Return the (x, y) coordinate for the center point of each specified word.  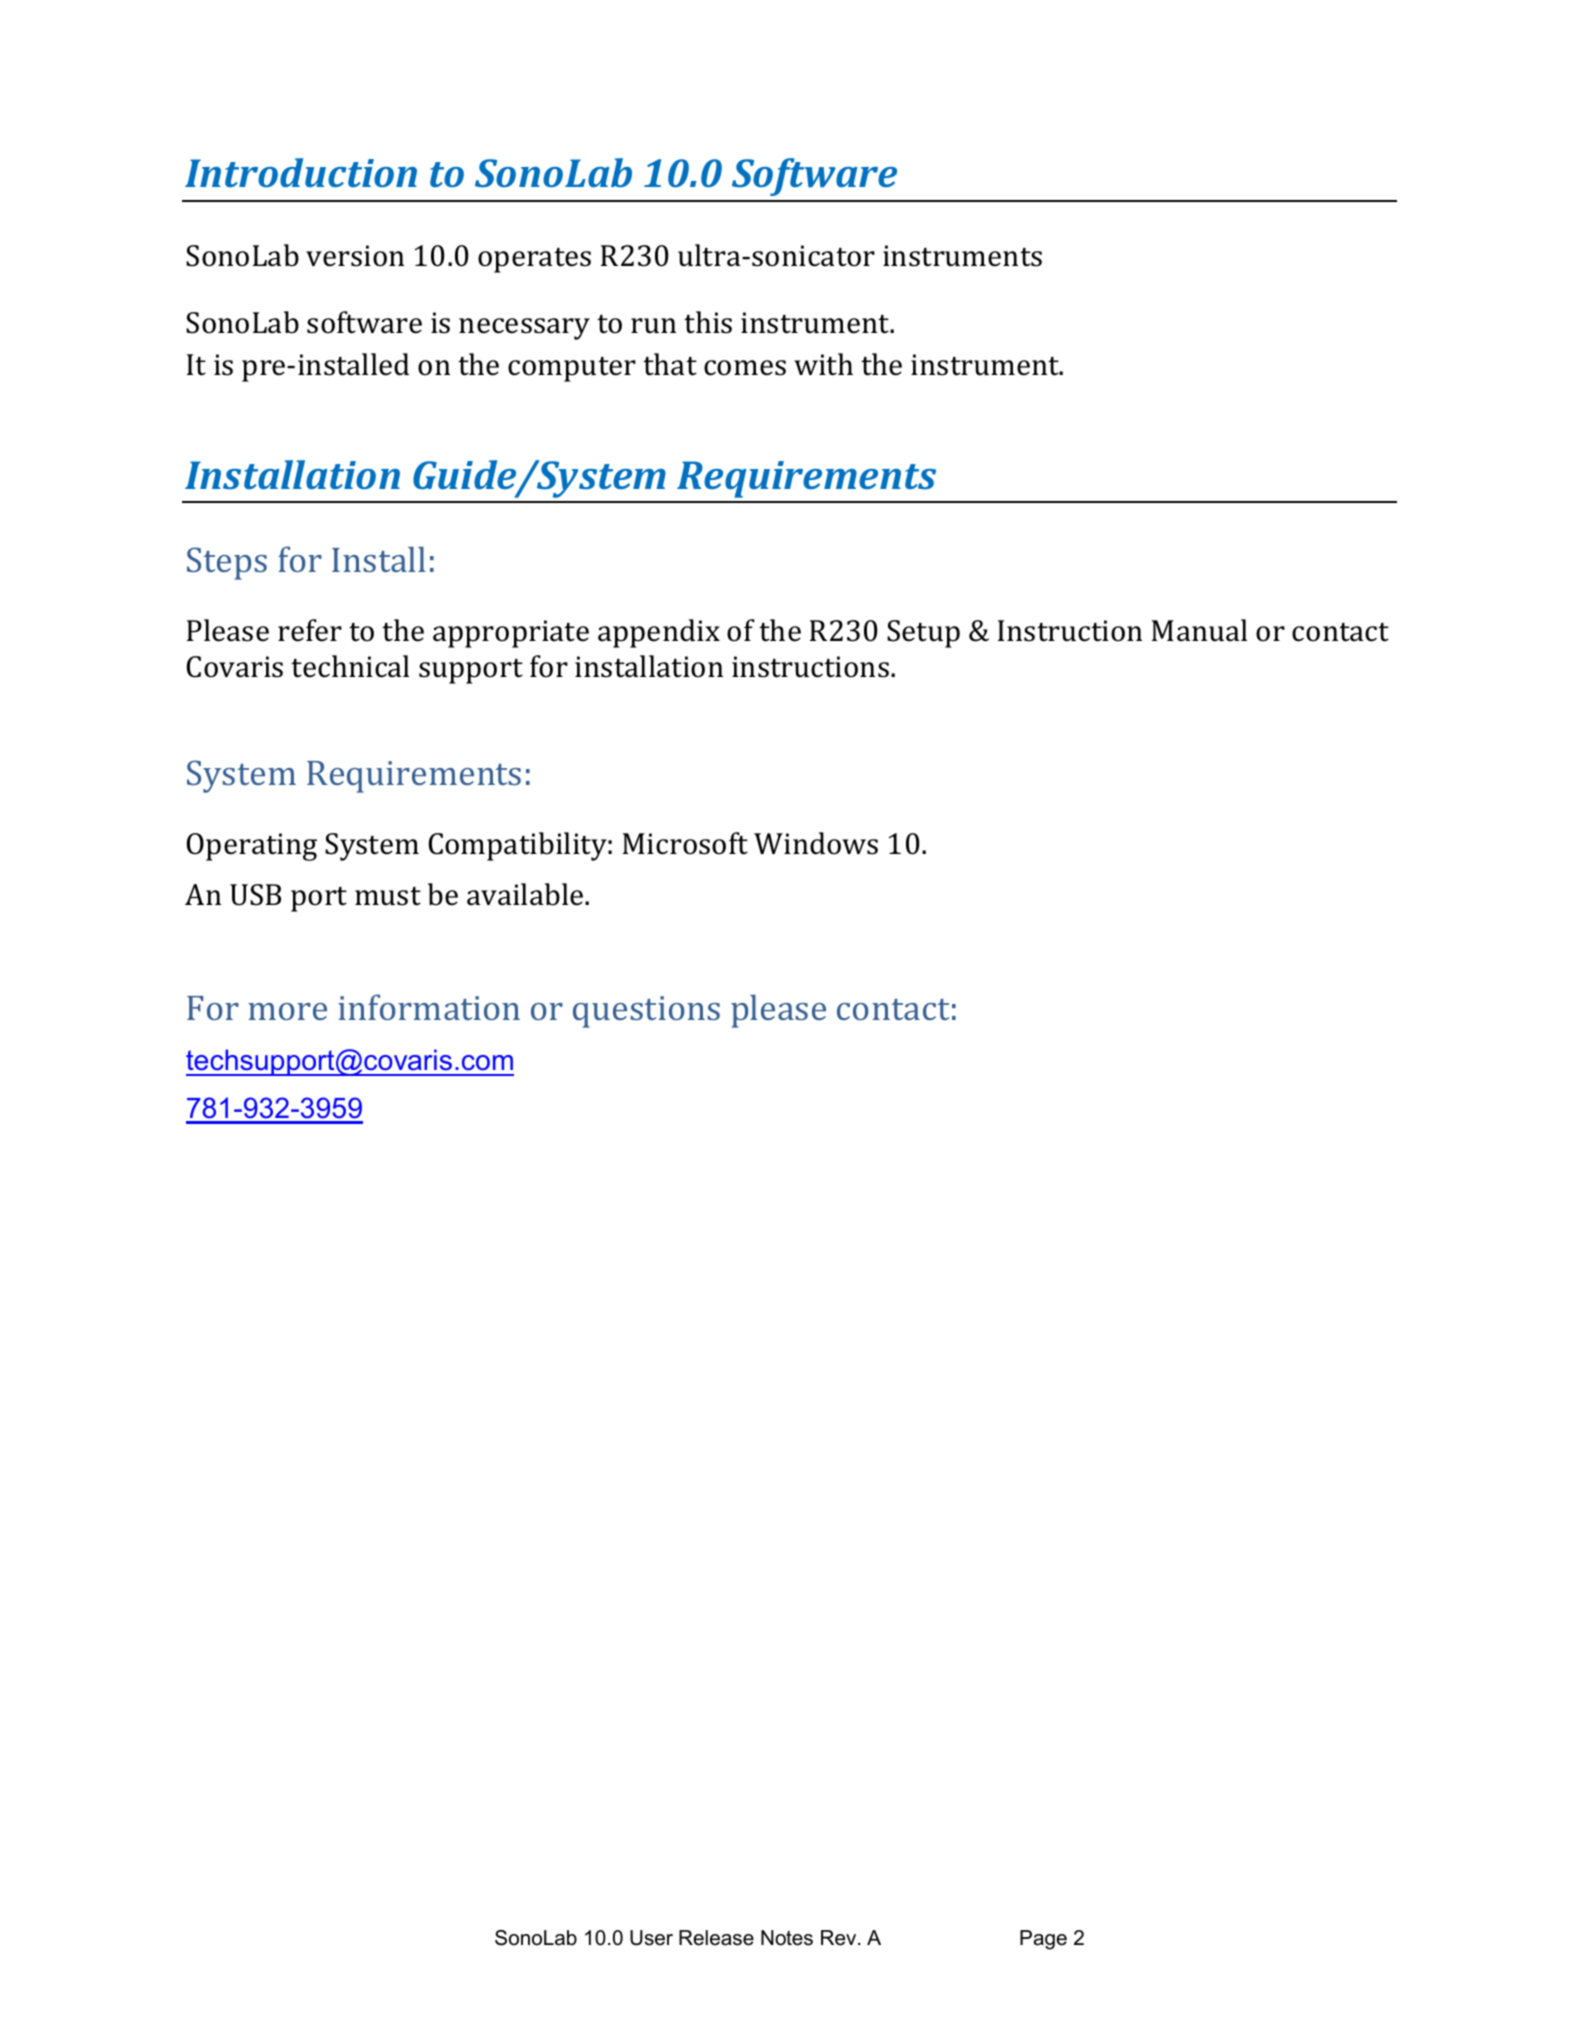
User (651, 1938)
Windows (816, 843)
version (355, 256)
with (823, 364)
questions (646, 1012)
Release (716, 1938)
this (708, 322)
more (287, 1011)
